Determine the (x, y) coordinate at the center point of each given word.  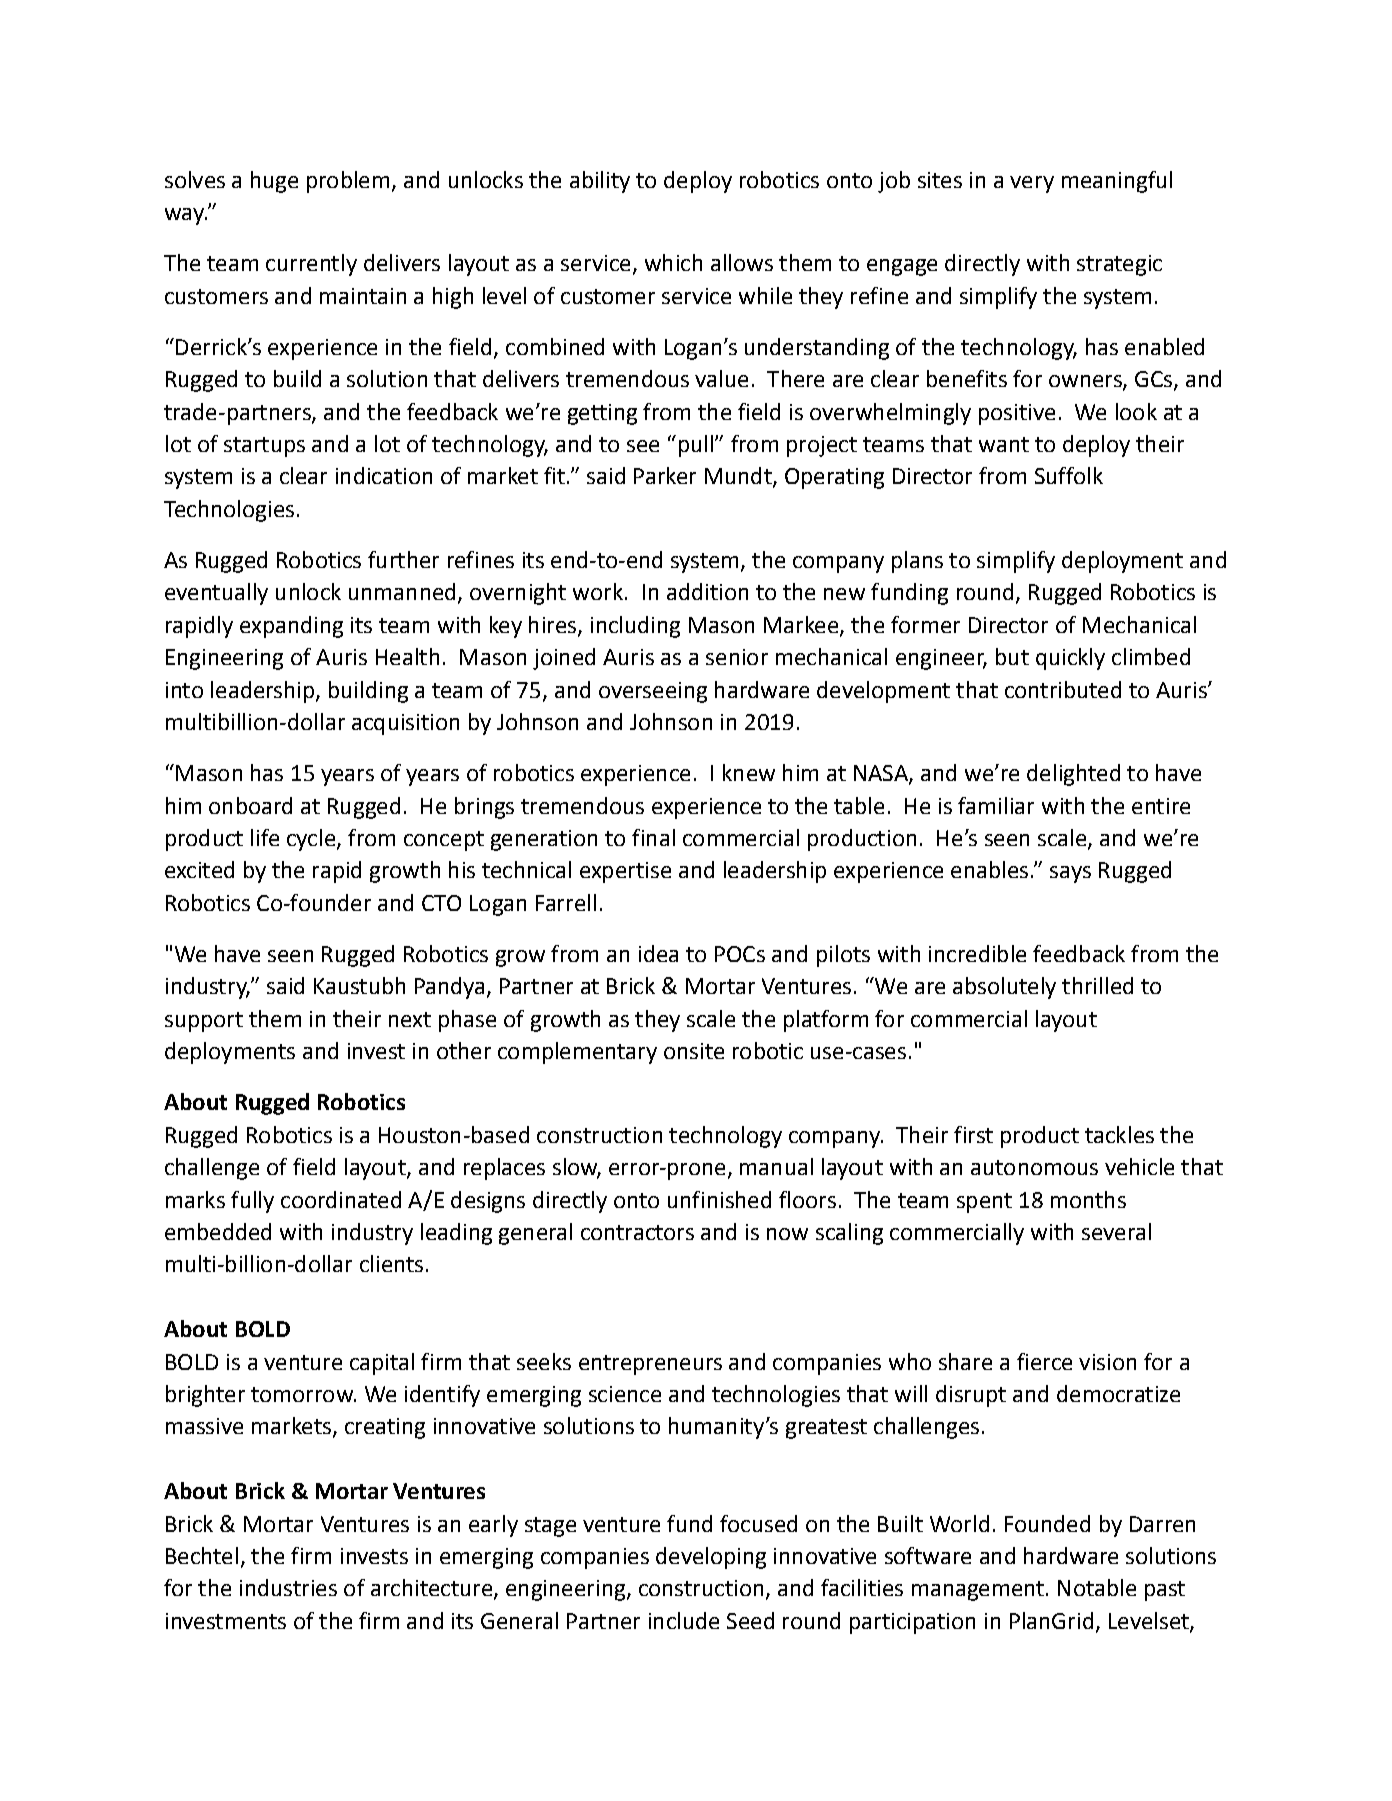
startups (264, 447)
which (673, 262)
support (204, 1022)
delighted (1073, 775)
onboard (250, 805)
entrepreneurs (650, 1365)
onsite (694, 1051)
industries (288, 1587)
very (1032, 184)
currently (311, 265)
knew (749, 772)
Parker (665, 475)
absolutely (1004, 988)
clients (391, 1263)
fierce (1044, 1361)
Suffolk (1069, 475)
